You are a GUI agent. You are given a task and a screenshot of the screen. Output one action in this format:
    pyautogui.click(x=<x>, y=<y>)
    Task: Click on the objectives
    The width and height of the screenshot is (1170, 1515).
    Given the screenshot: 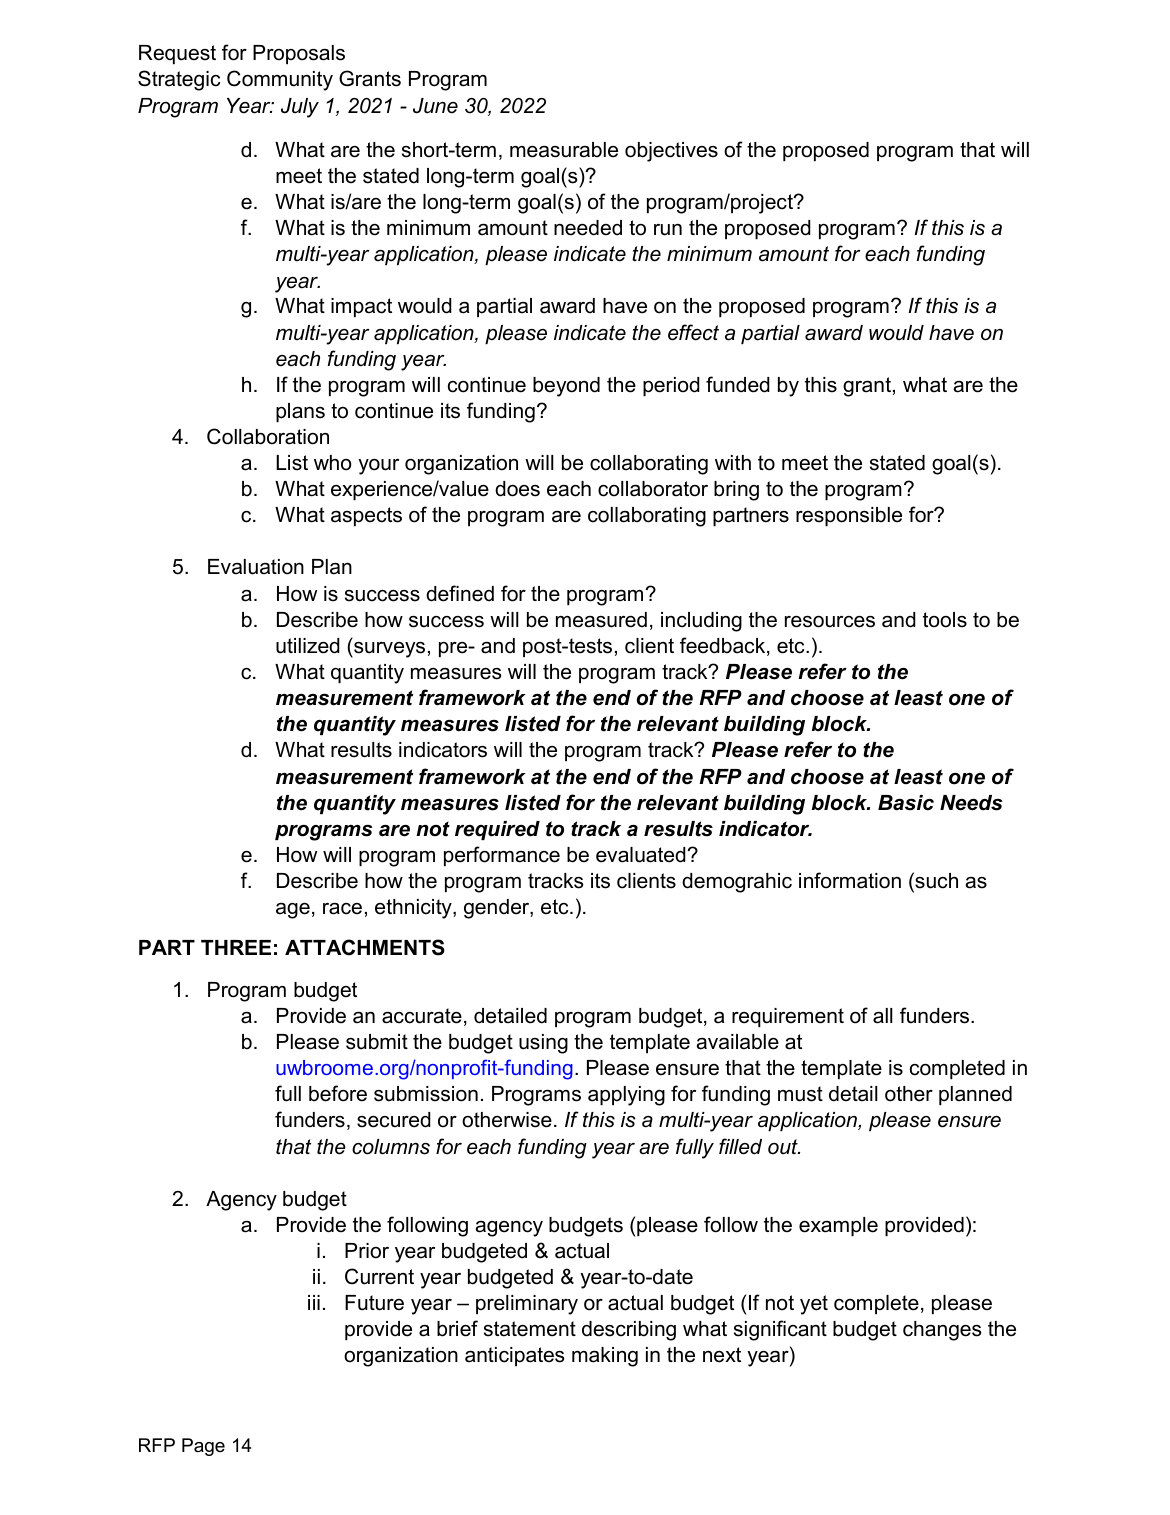 What is the action you would take?
    pyautogui.click(x=671, y=152)
